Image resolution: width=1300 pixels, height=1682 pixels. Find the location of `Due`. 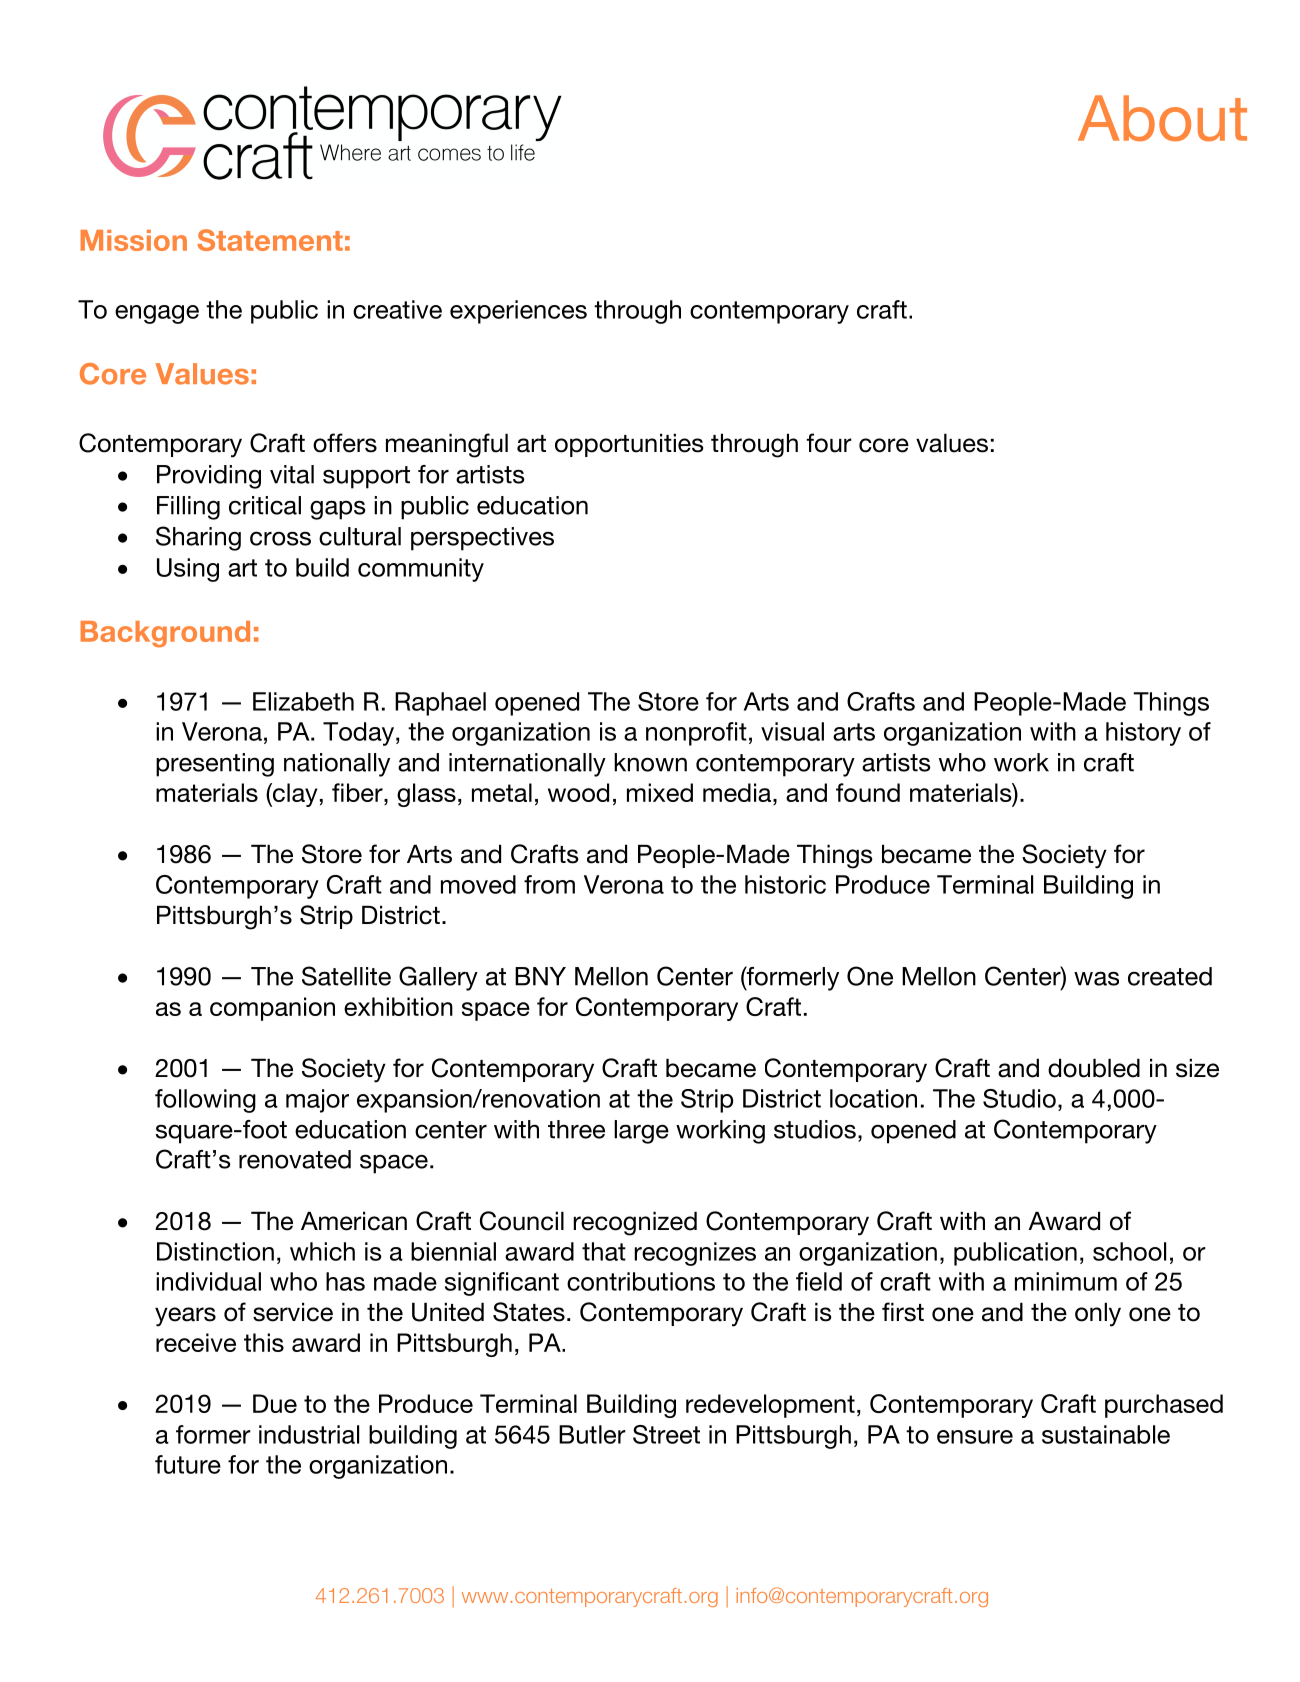

Due is located at coordinates (275, 1403).
